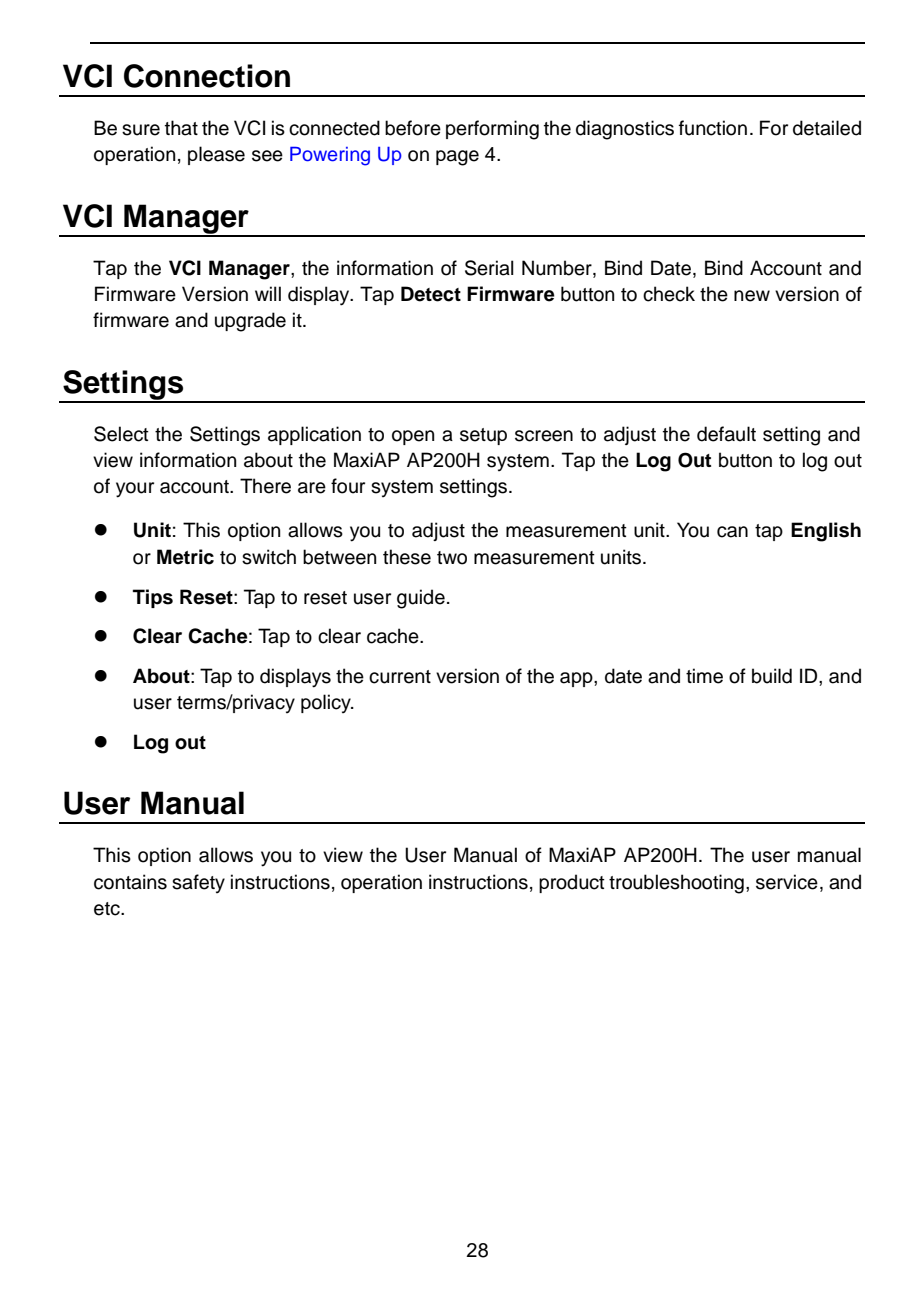 This screenshot has height=1313, width=924. What do you see at coordinates (250, 322) in the screenshot?
I see `upgrade` at bounding box center [250, 322].
